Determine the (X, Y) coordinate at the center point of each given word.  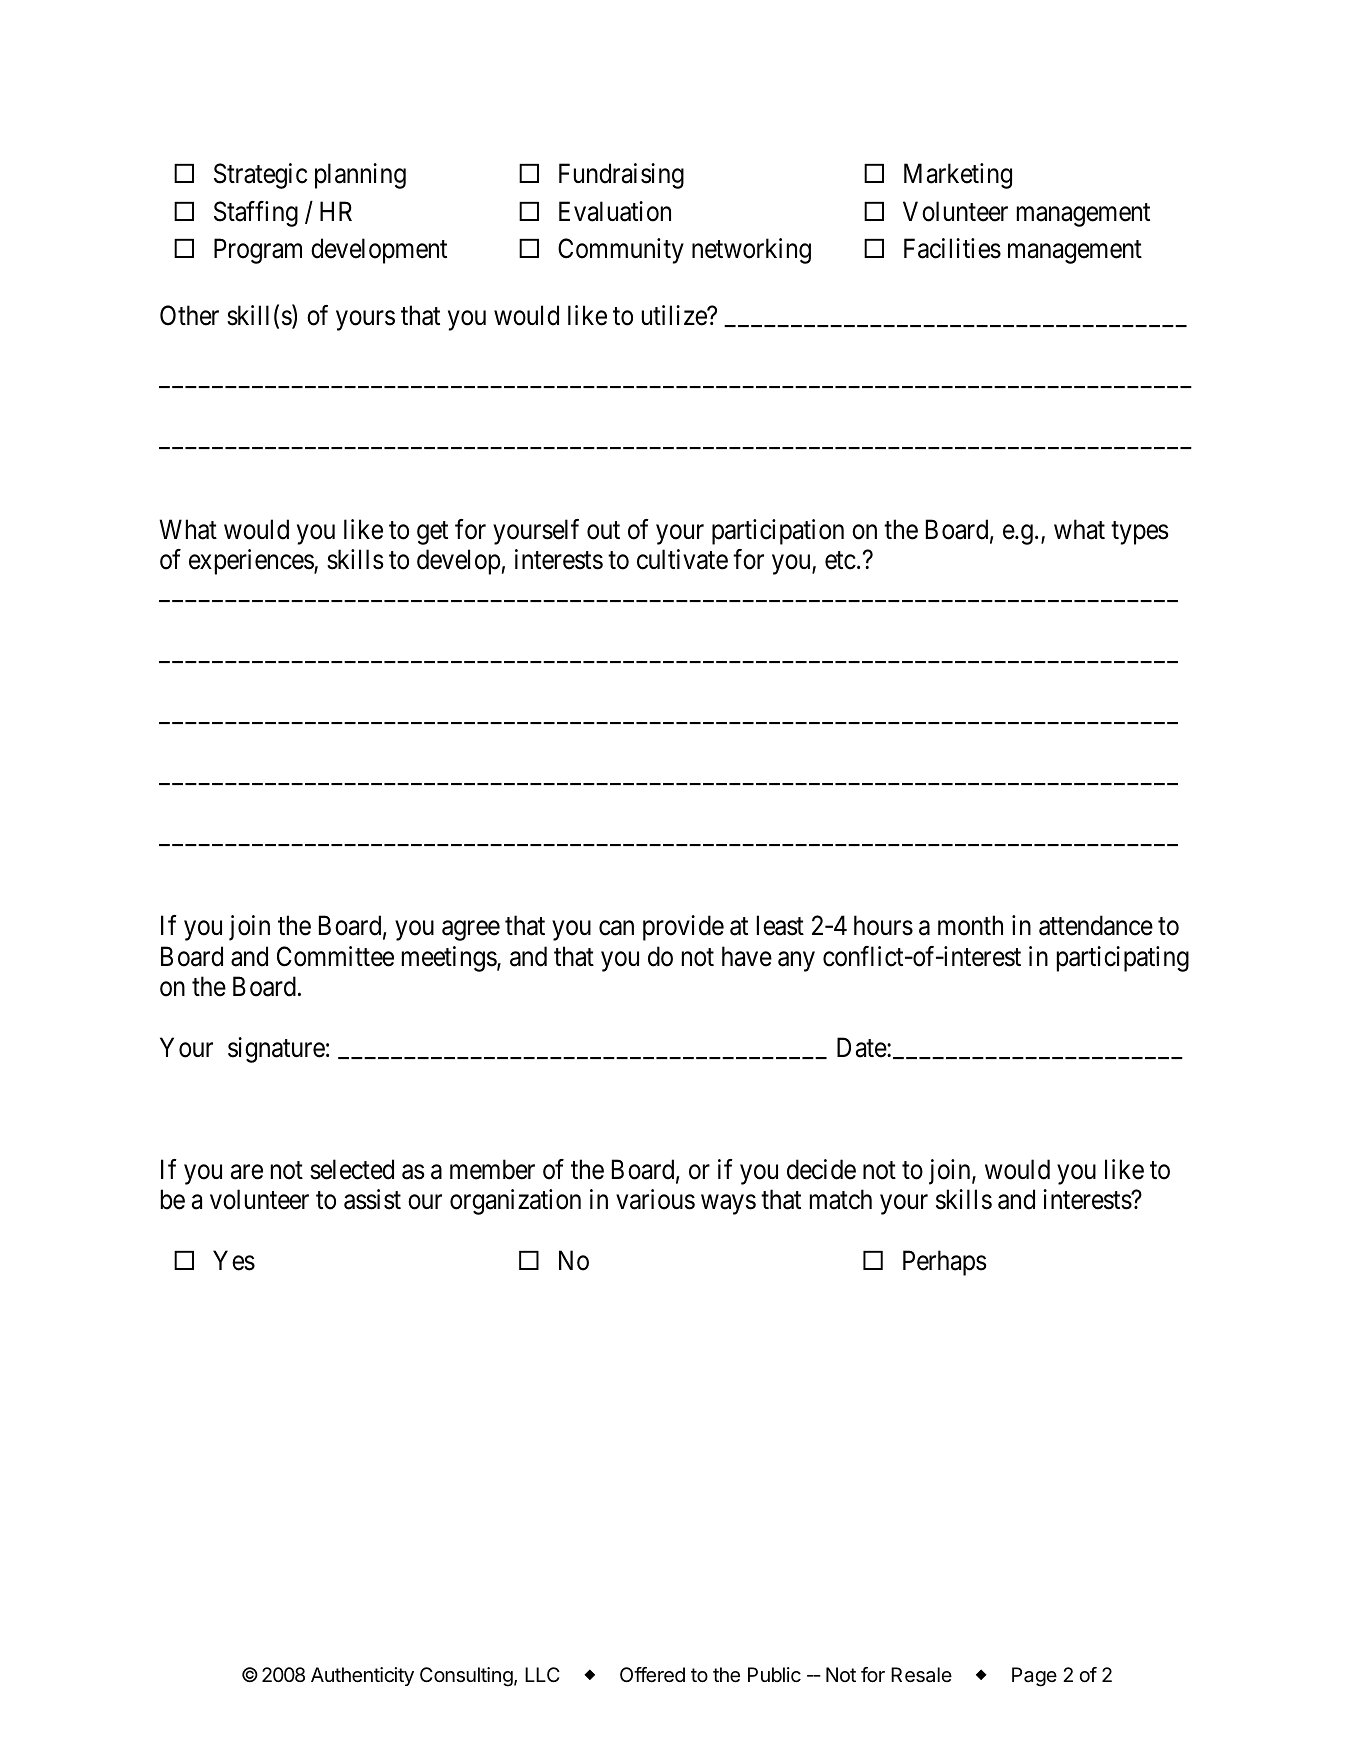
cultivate (682, 559)
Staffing (256, 214)
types (1140, 533)
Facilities (952, 248)
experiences (252, 562)
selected (352, 1169)
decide (821, 1169)
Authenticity (362, 1676)
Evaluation (615, 211)
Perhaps (945, 1263)
